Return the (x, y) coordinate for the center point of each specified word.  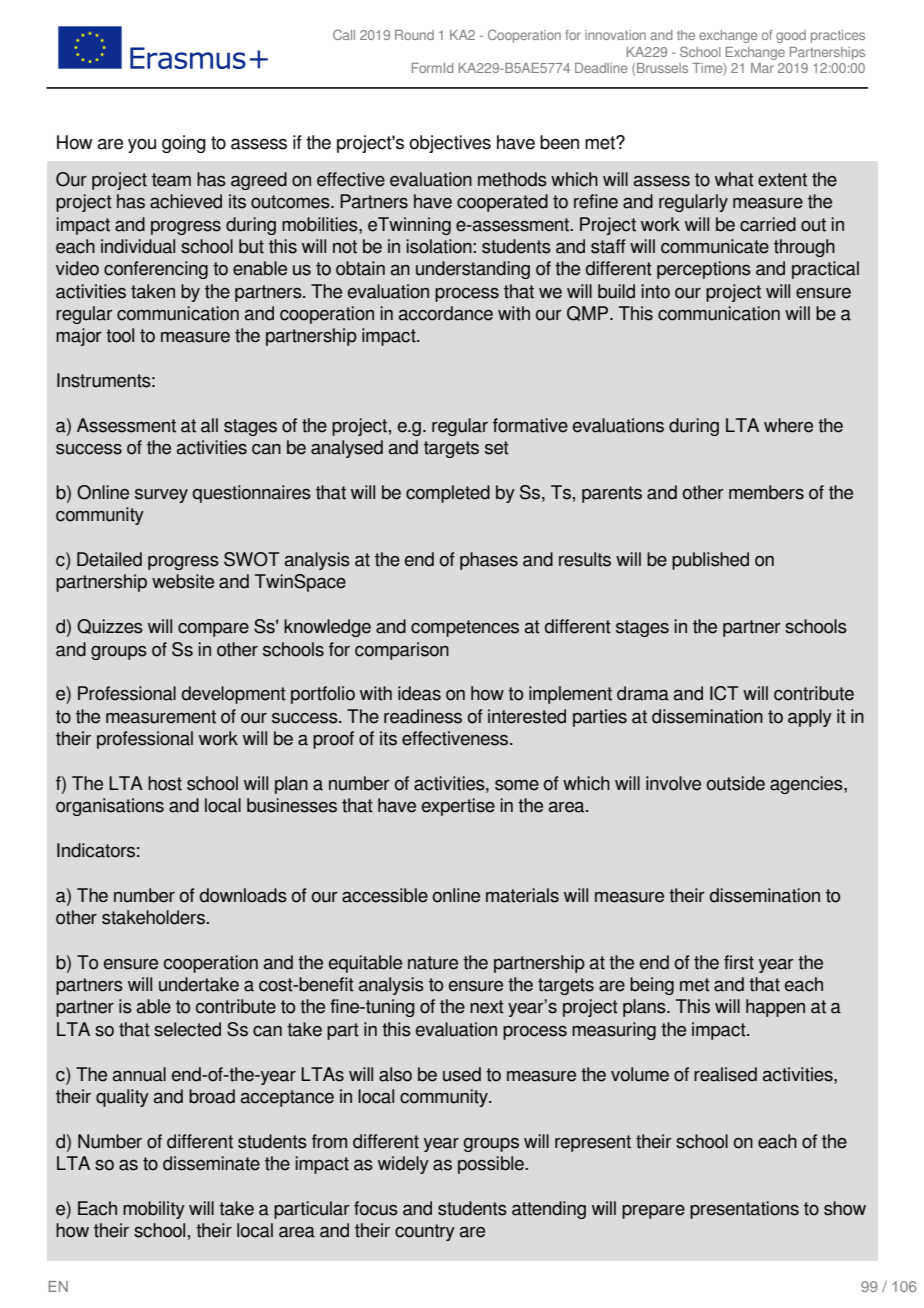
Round (414, 35)
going (184, 144)
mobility (154, 1210)
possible (492, 1165)
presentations (744, 1210)
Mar (762, 68)
